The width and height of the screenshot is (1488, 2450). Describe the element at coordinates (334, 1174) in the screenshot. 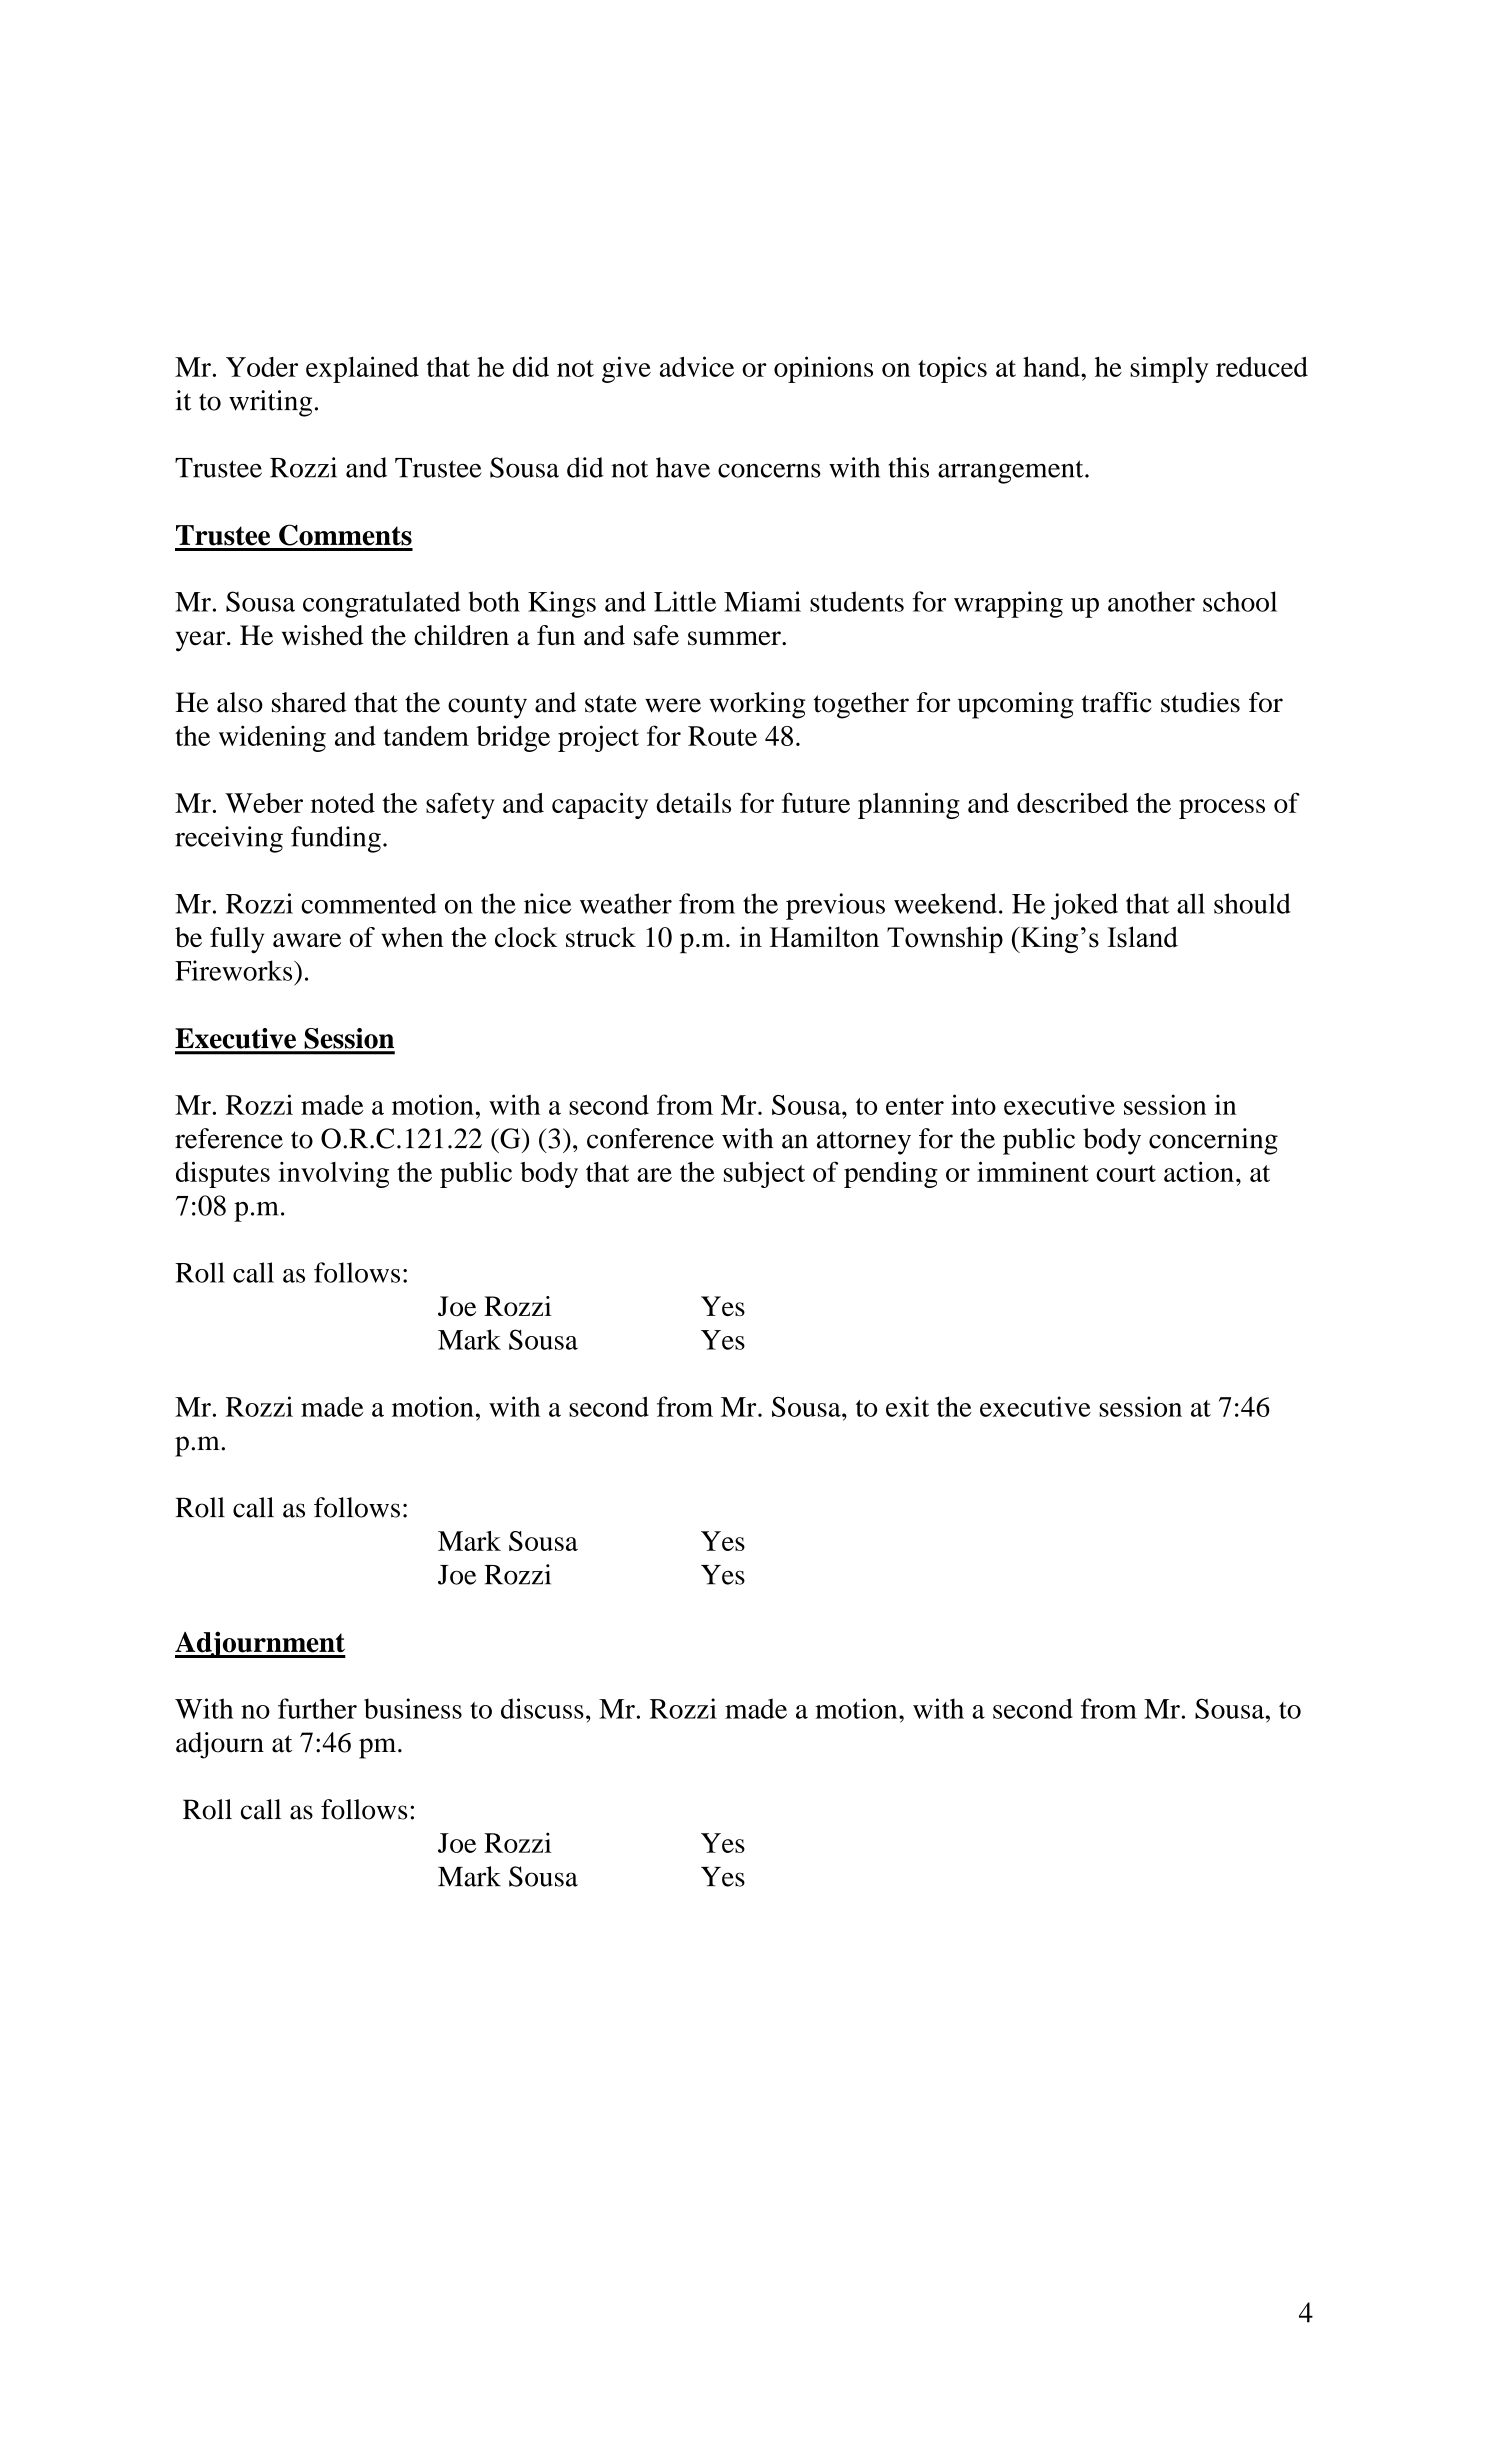

I see `involving` at that location.
